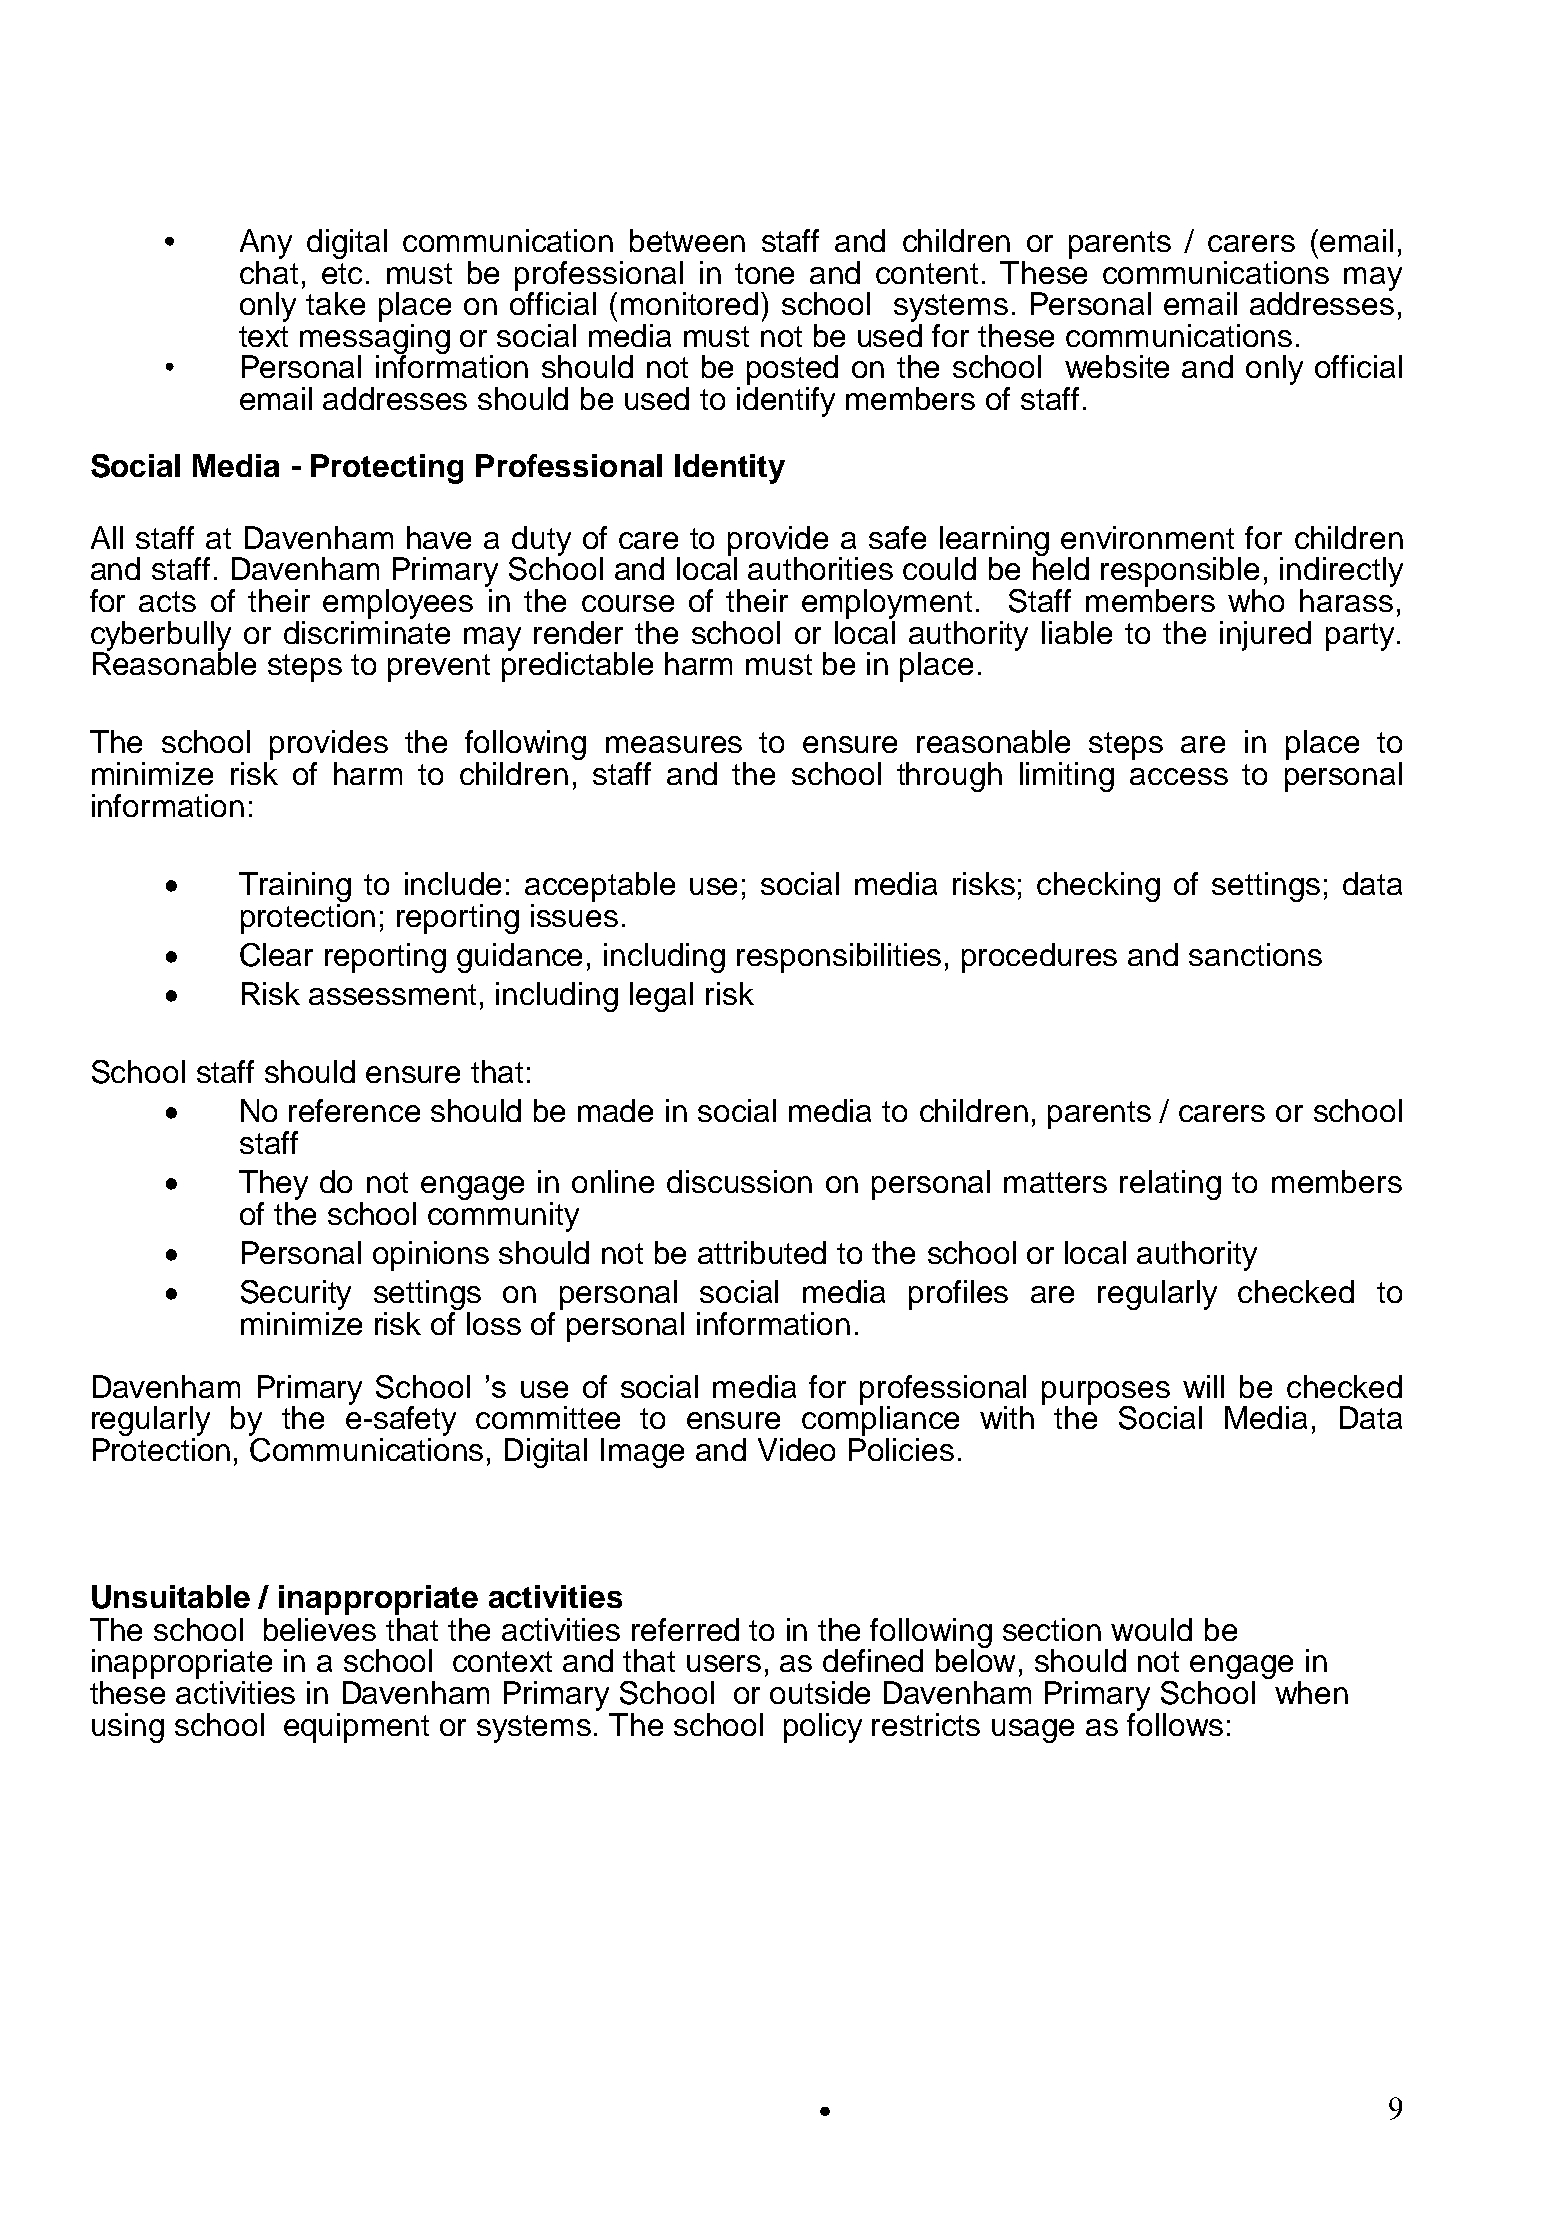 Image resolution: width=1568 pixels, height=2218 pixels. Describe the element at coordinates (1117, 366) in the document. I see `website` at that location.
